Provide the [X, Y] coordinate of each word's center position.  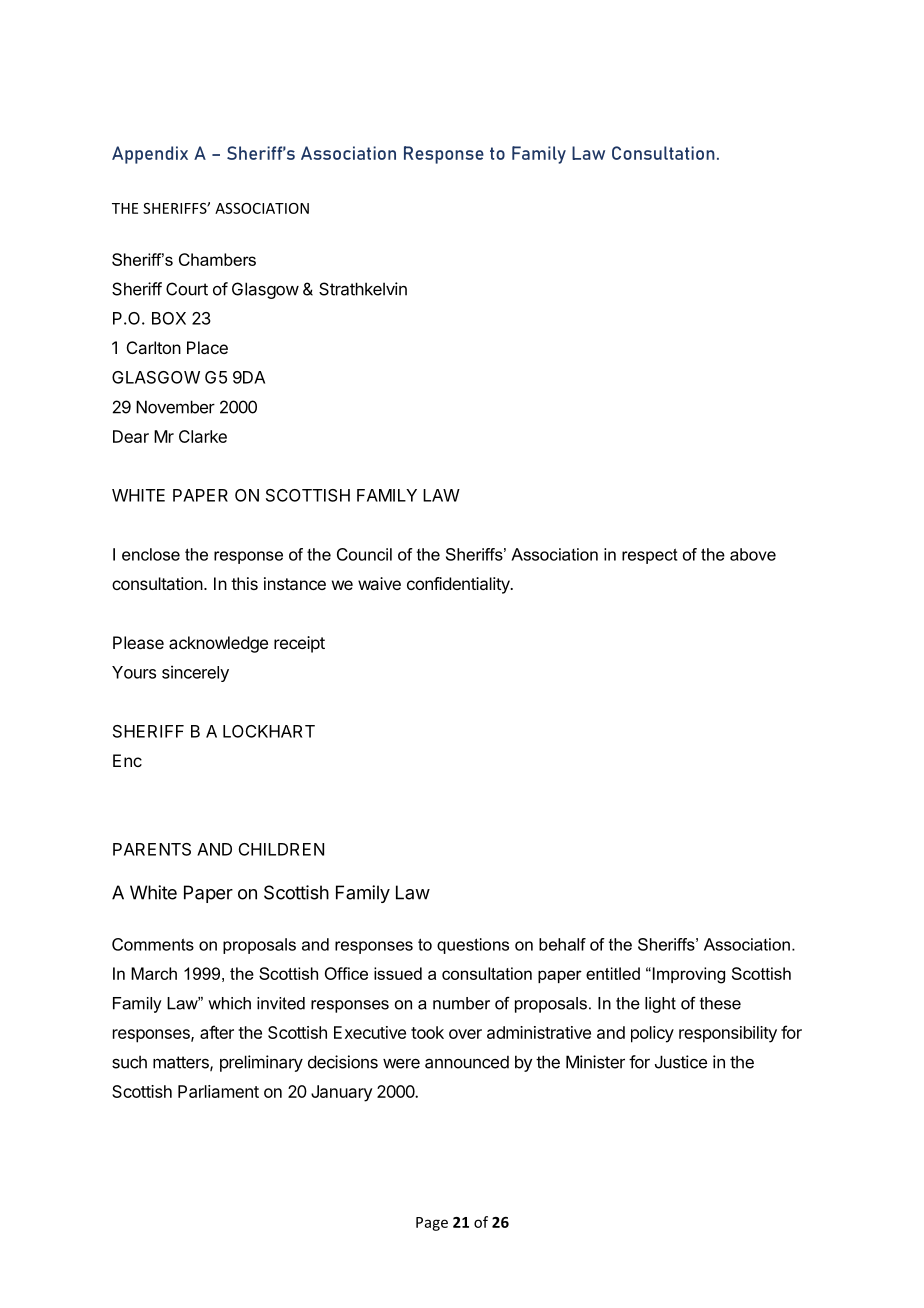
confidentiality [459, 585]
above [753, 554]
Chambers [217, 259]
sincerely [195, 673]
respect [650, 556]
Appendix [150, 155]
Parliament [218, 1091]
